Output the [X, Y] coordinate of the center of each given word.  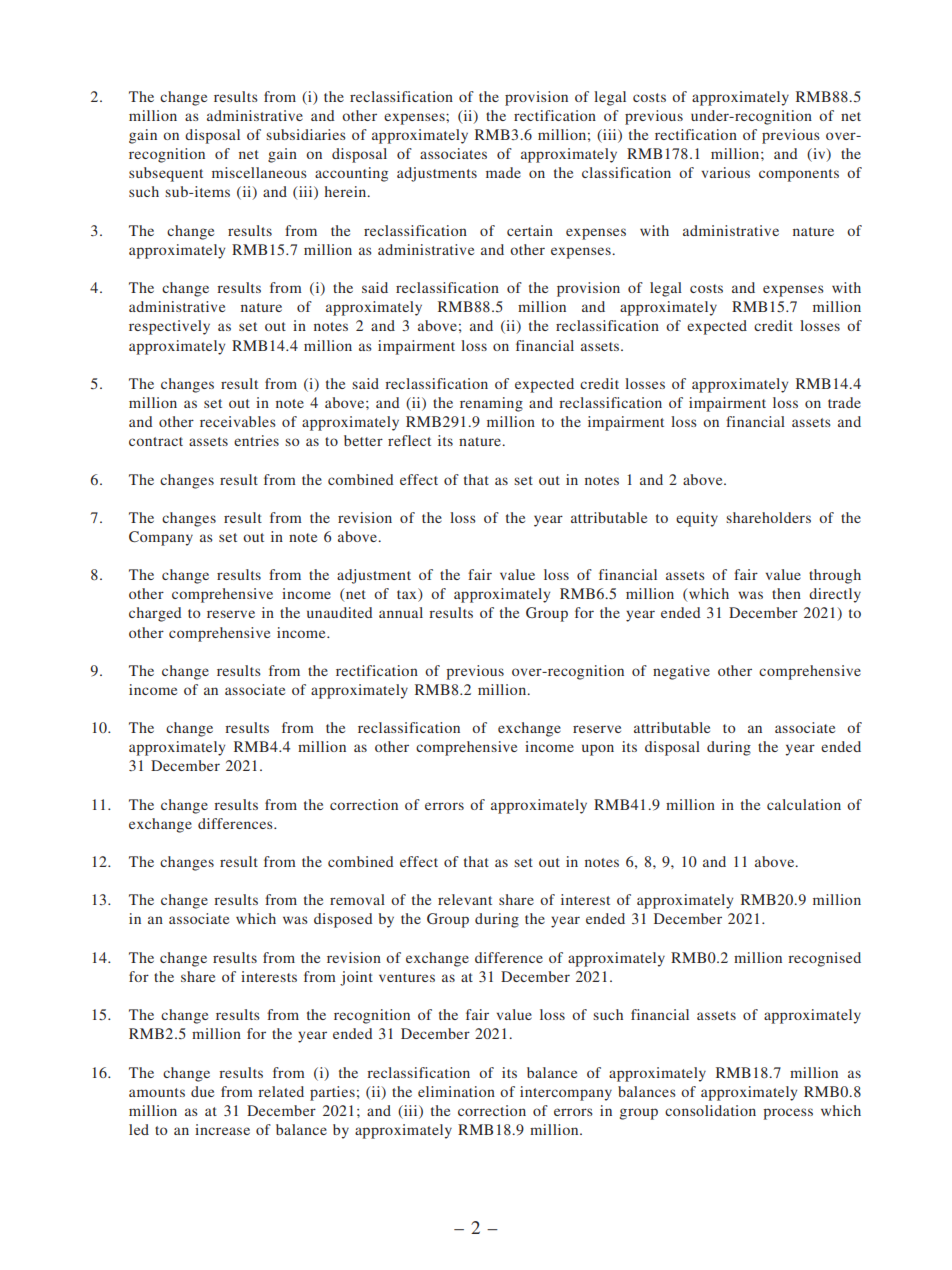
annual [401, 612]
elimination [456, 1091]
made [503, 172]
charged [155, 614]
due [202, 1091]
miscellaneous [259, 172]
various [726, 172]
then [786, 593]
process [788, 1114]
